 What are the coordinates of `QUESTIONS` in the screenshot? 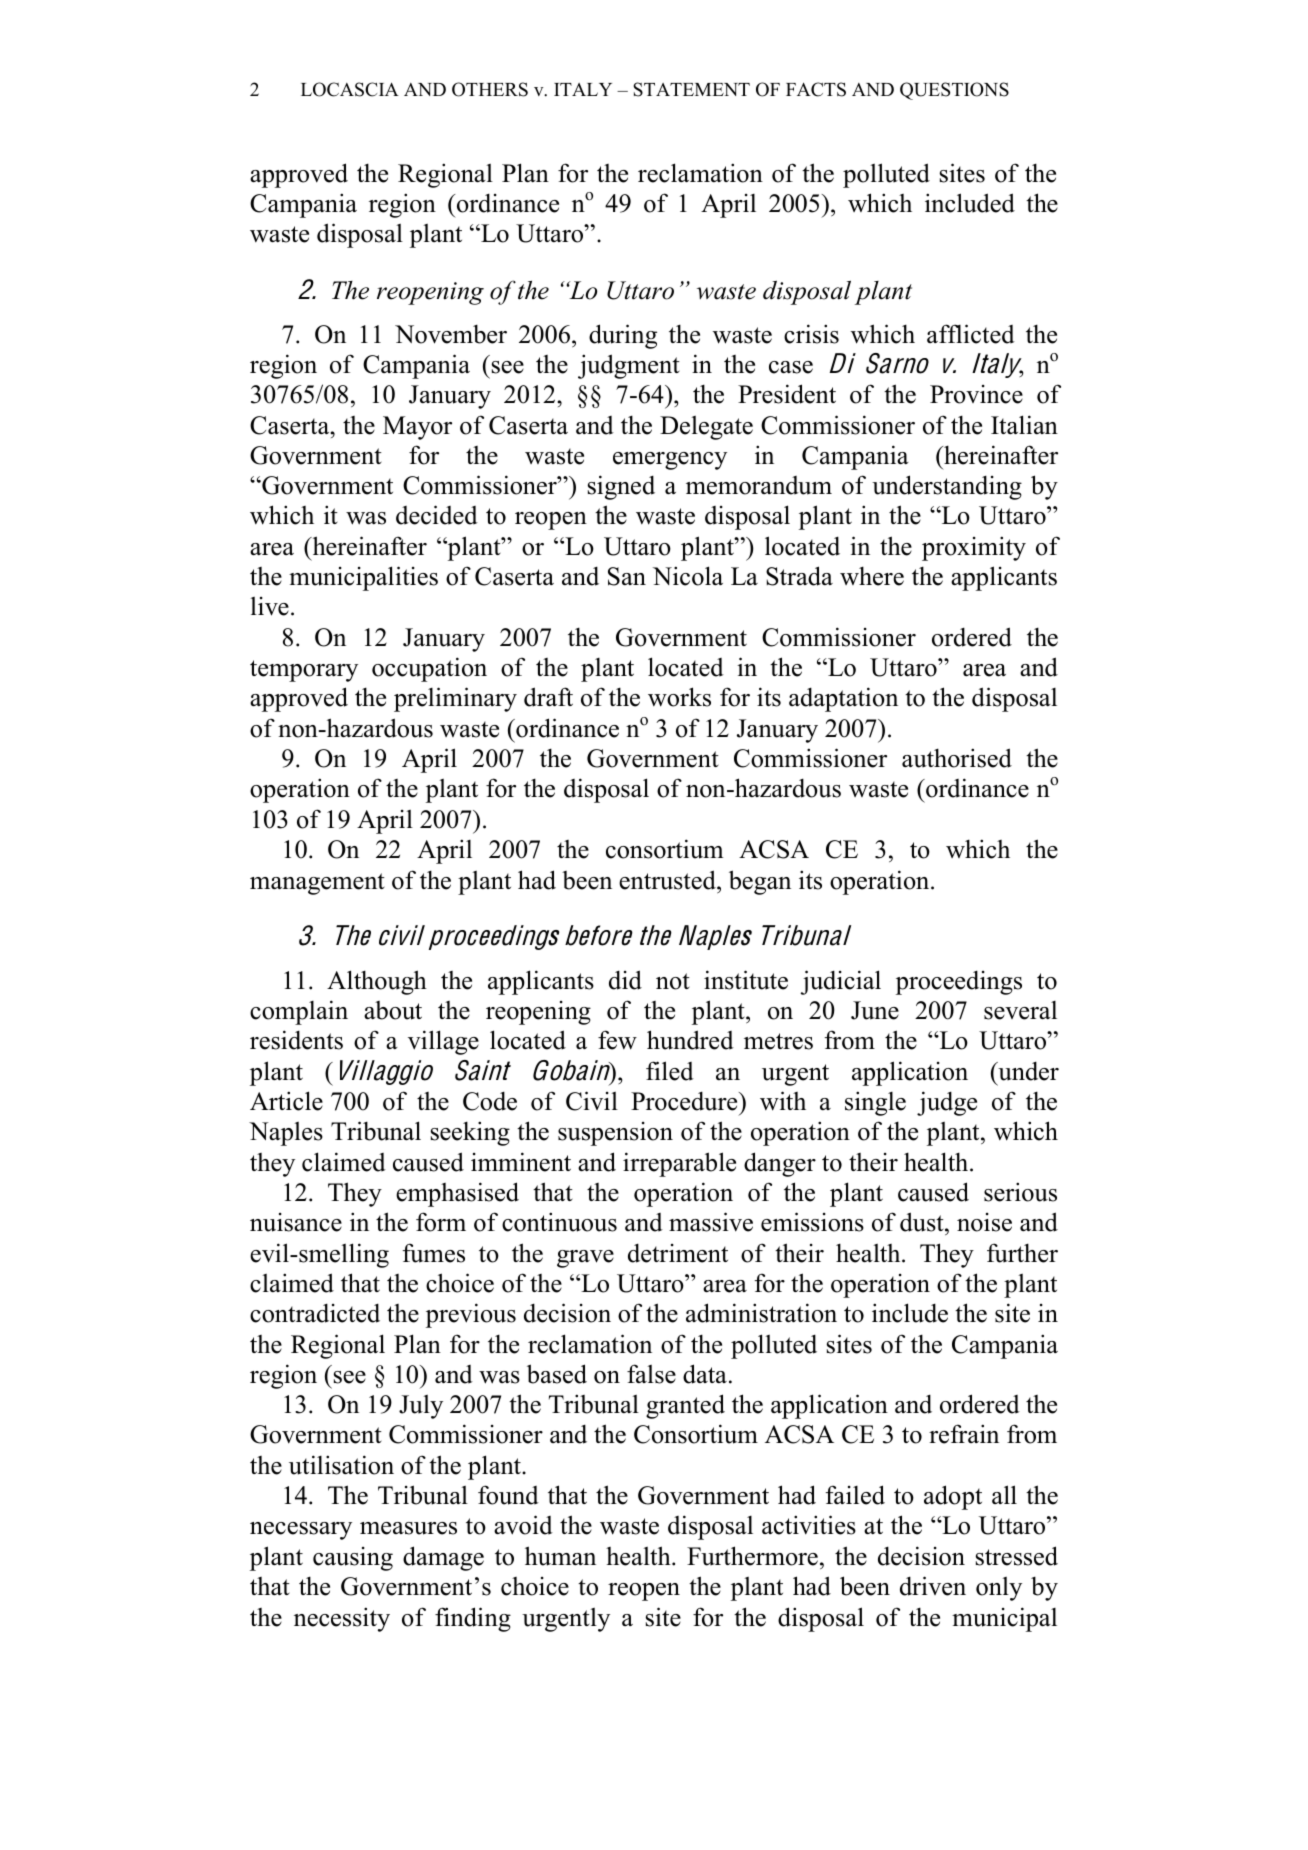 It's located at (954, 91).
